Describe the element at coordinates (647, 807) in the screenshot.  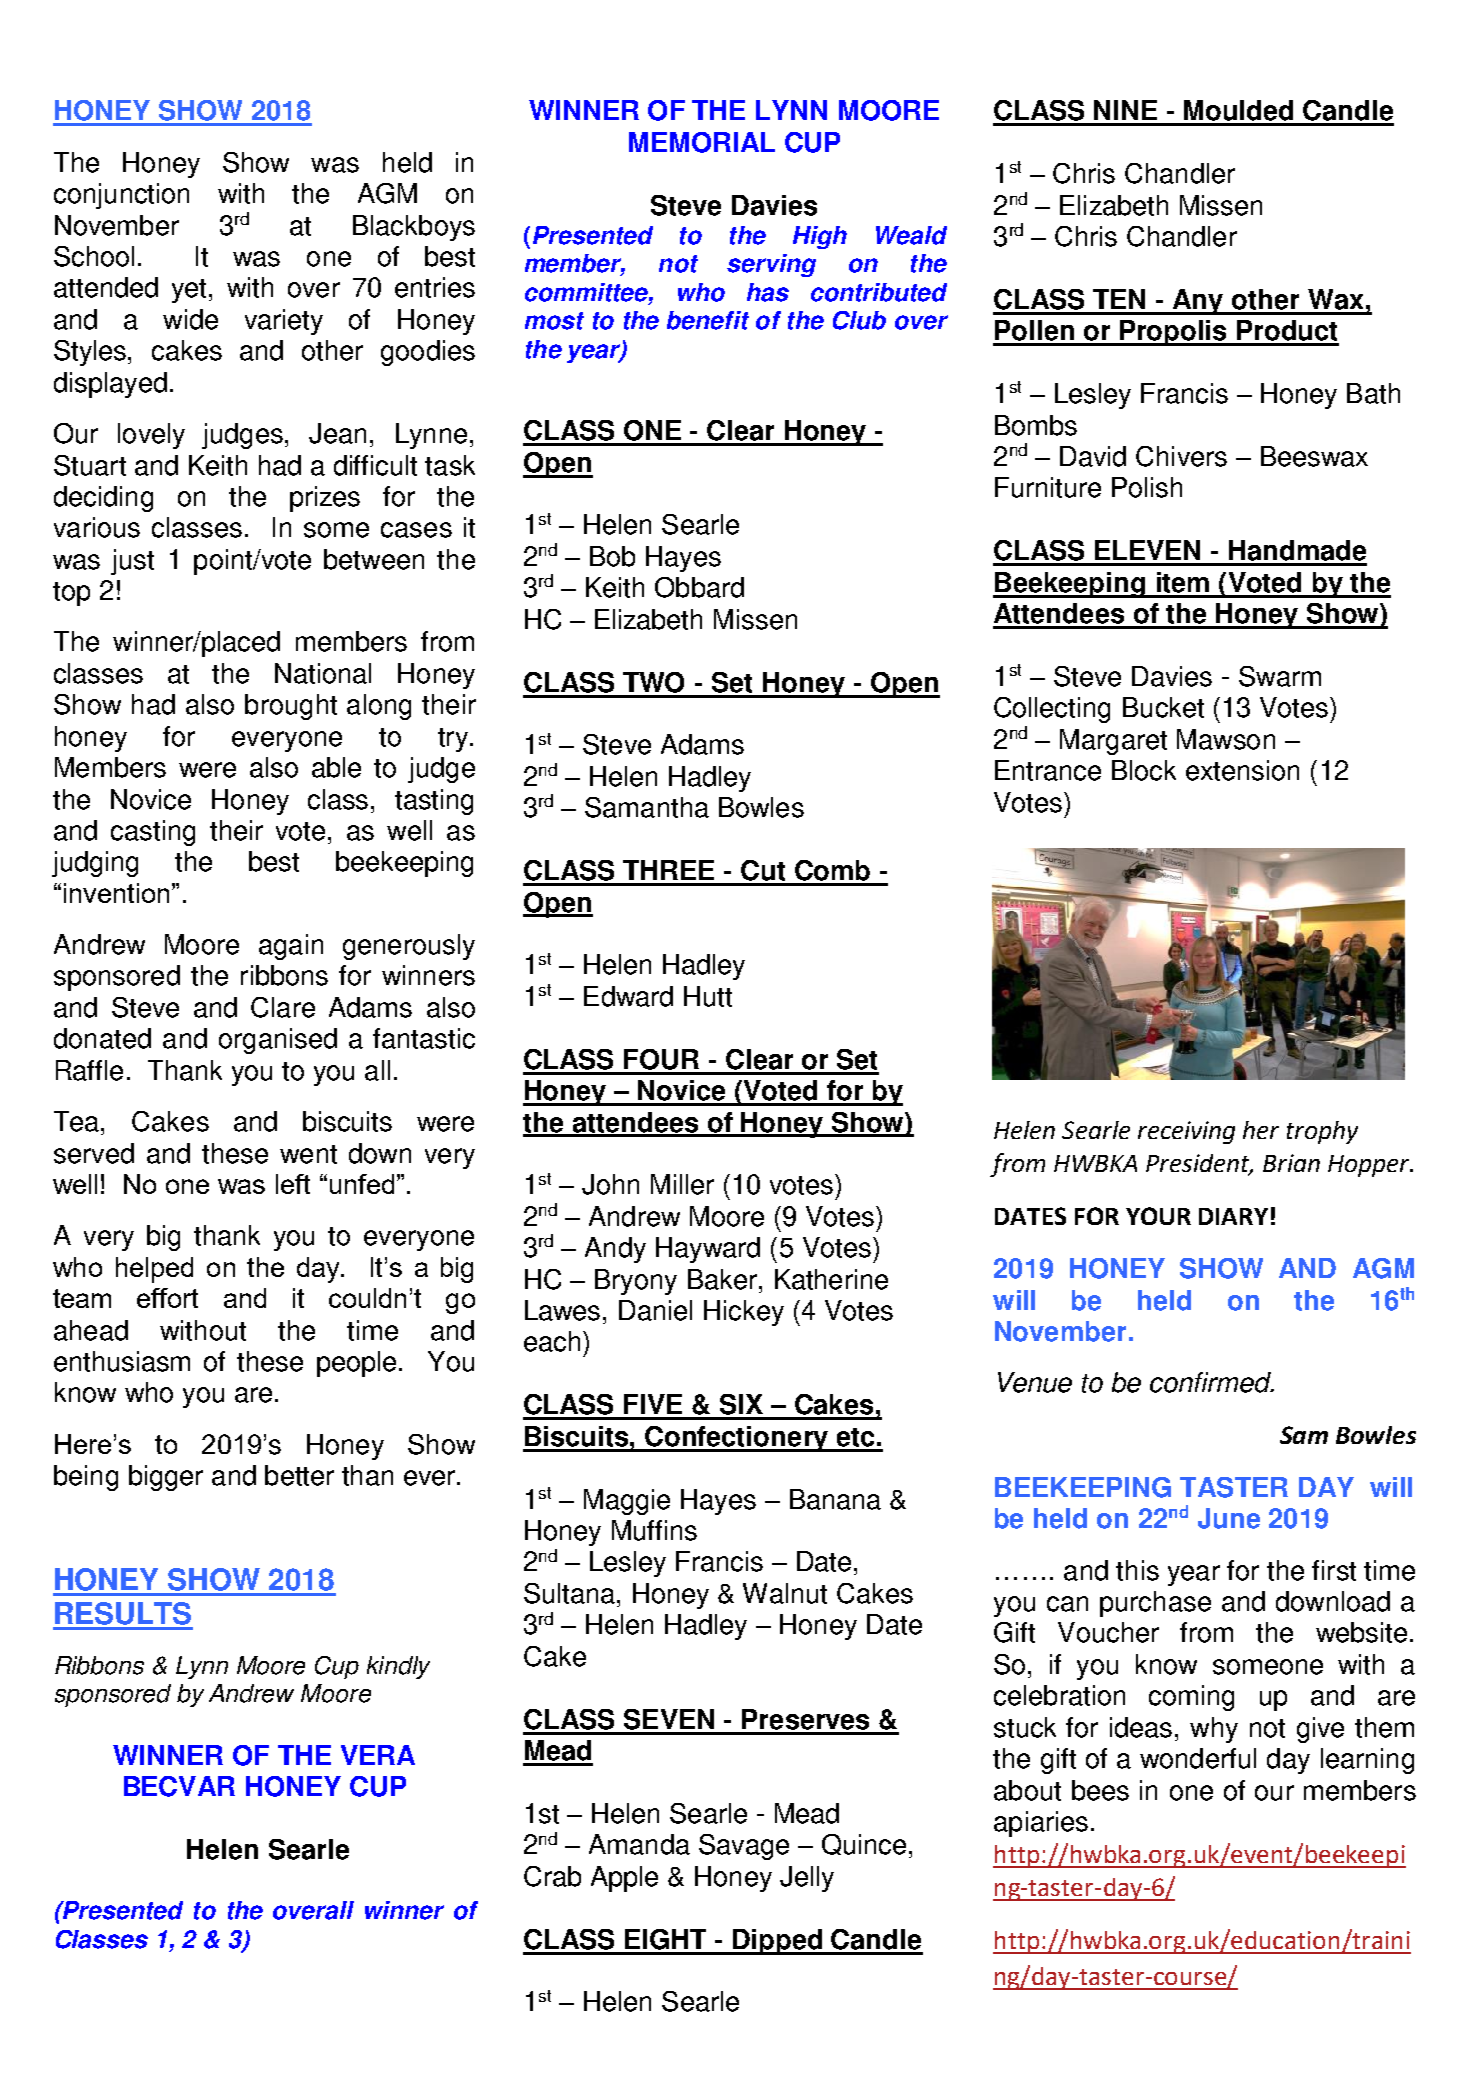
I see `Samantha` at that location.
